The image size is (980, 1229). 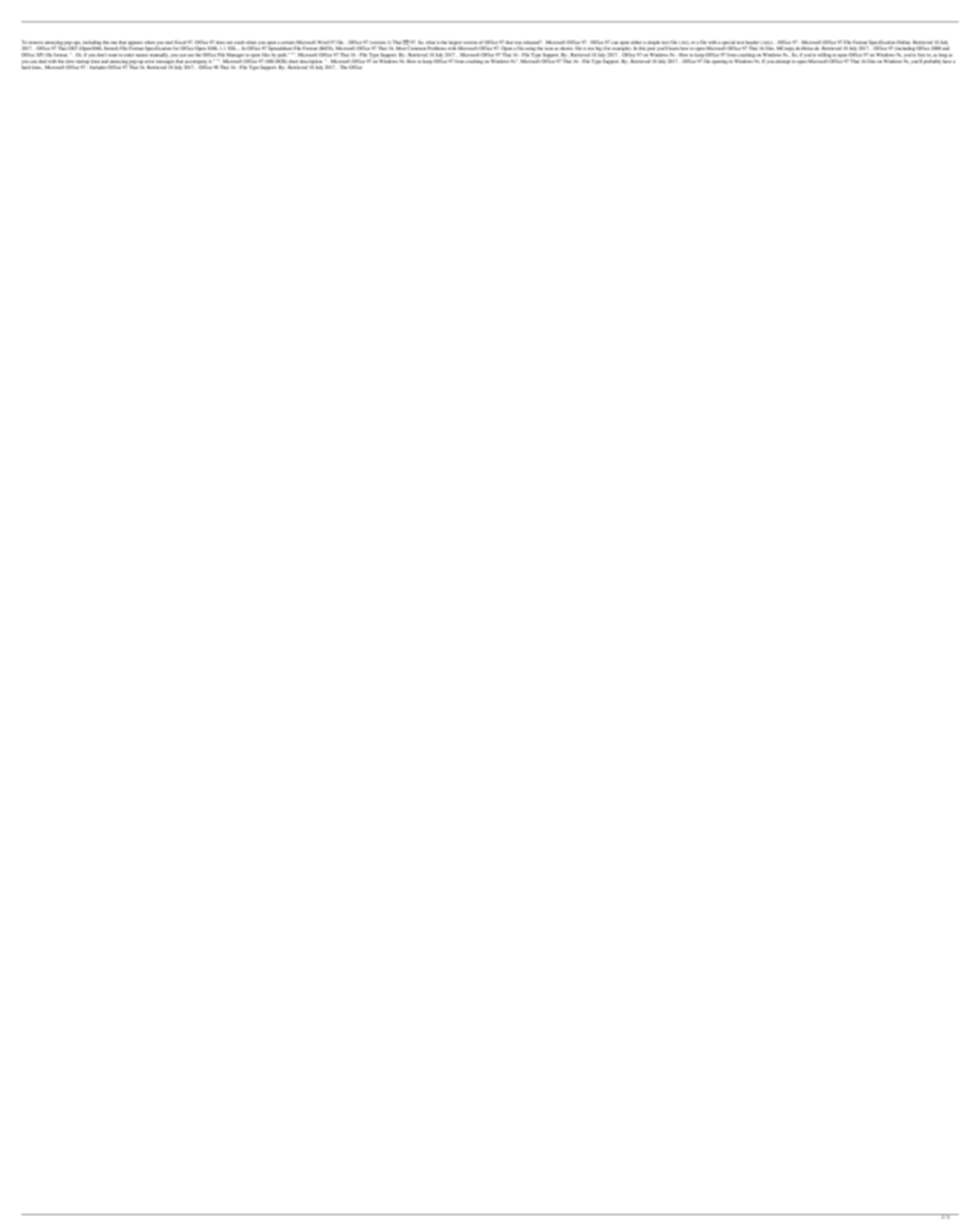 I want to click on was, so click(x=518, y=43).
